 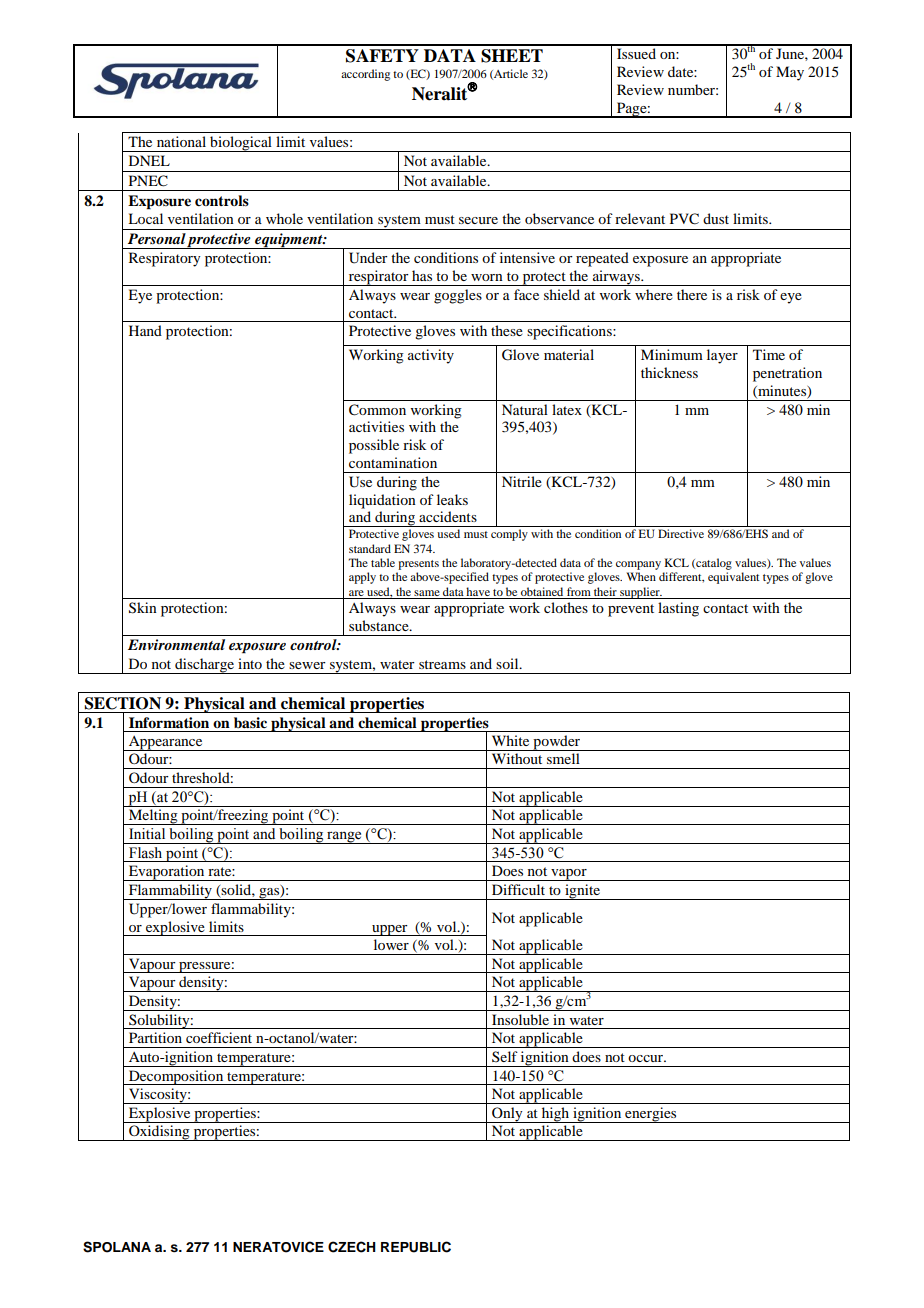 What do you see at coordinates (512, 56) in the page?
I see `SHEET` at bounding box center [512, 56].
